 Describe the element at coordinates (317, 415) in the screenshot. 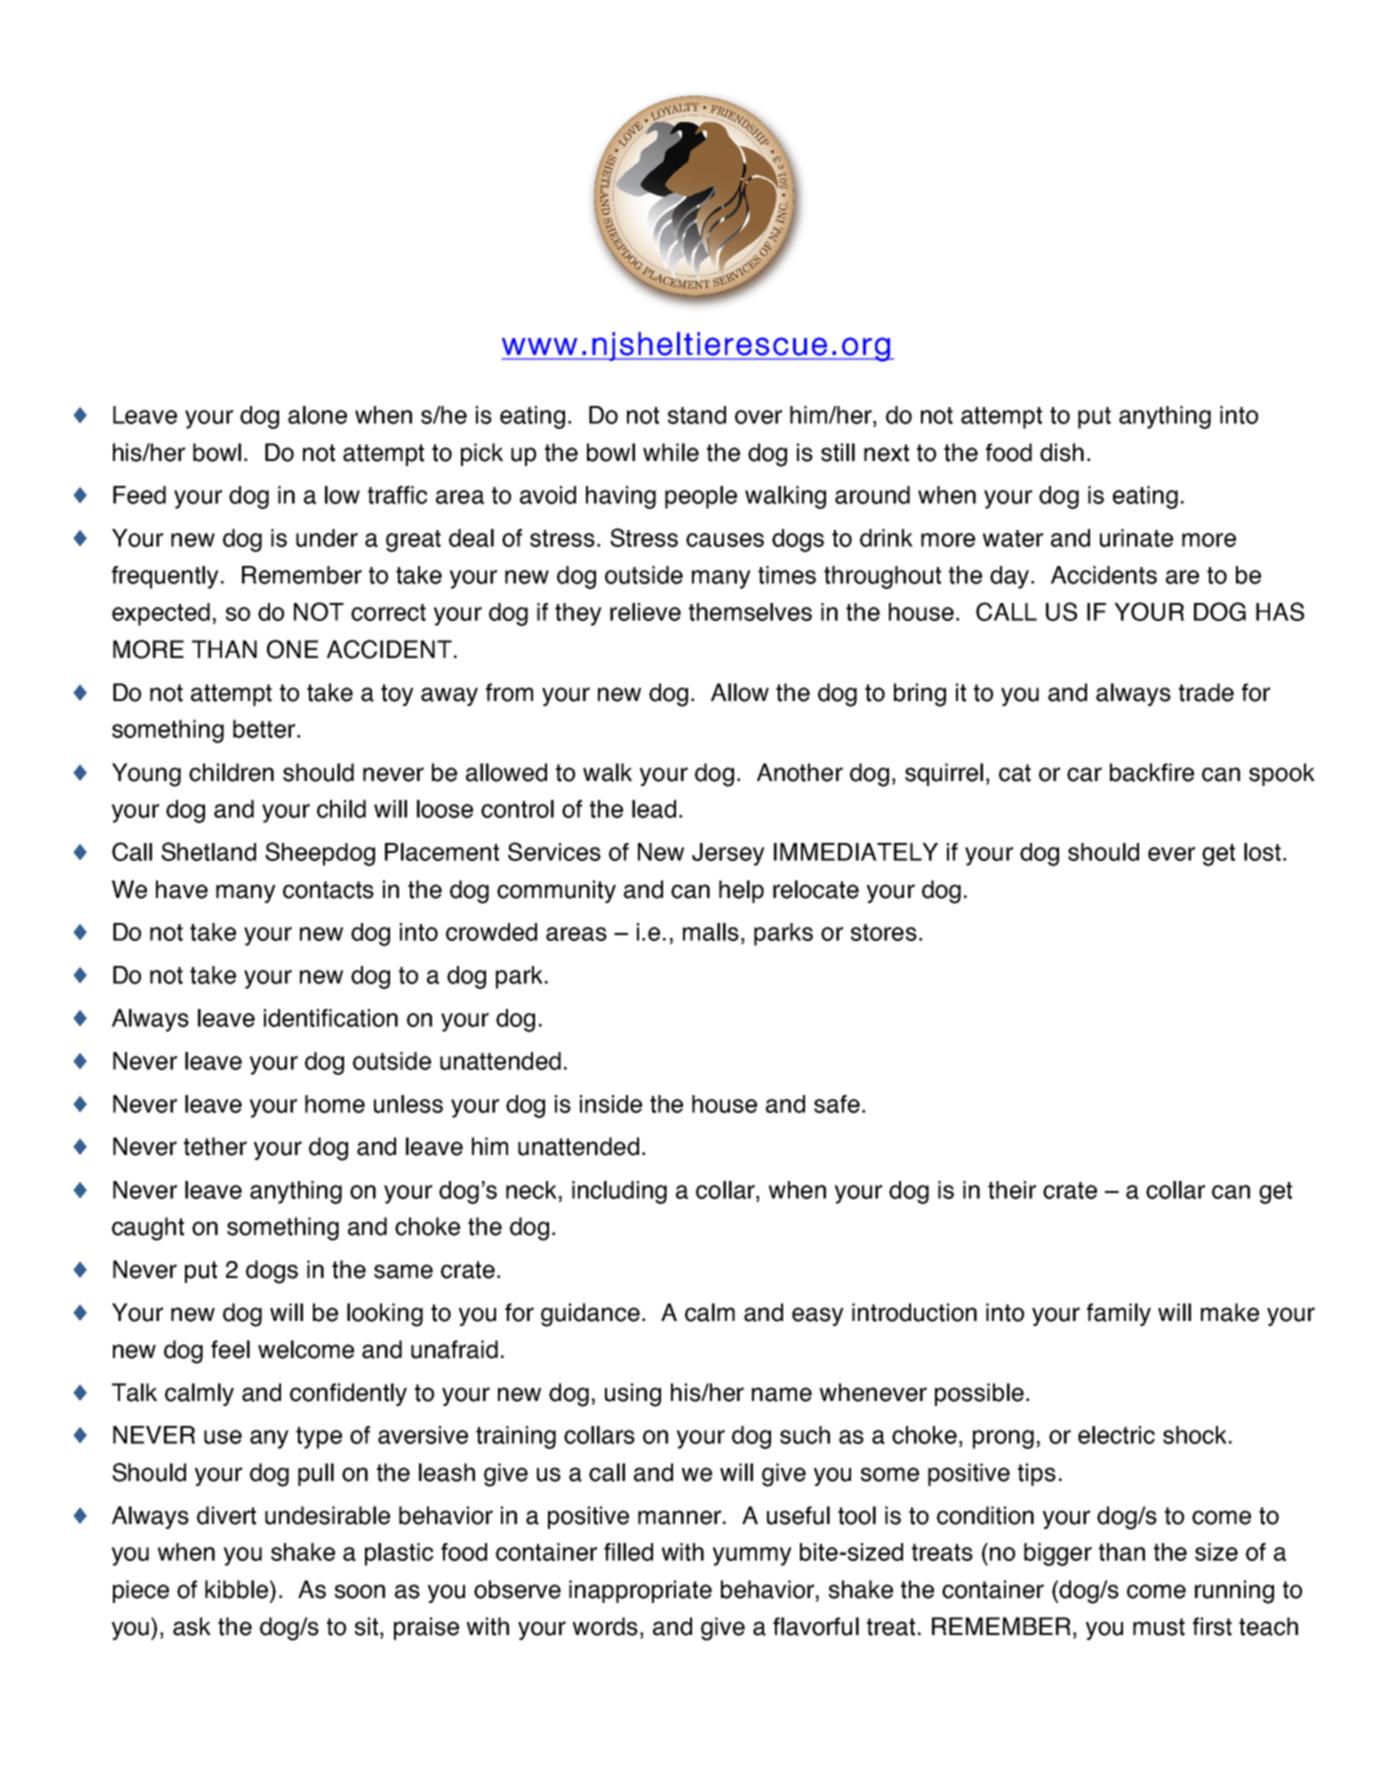

I see `alone` at that location.
